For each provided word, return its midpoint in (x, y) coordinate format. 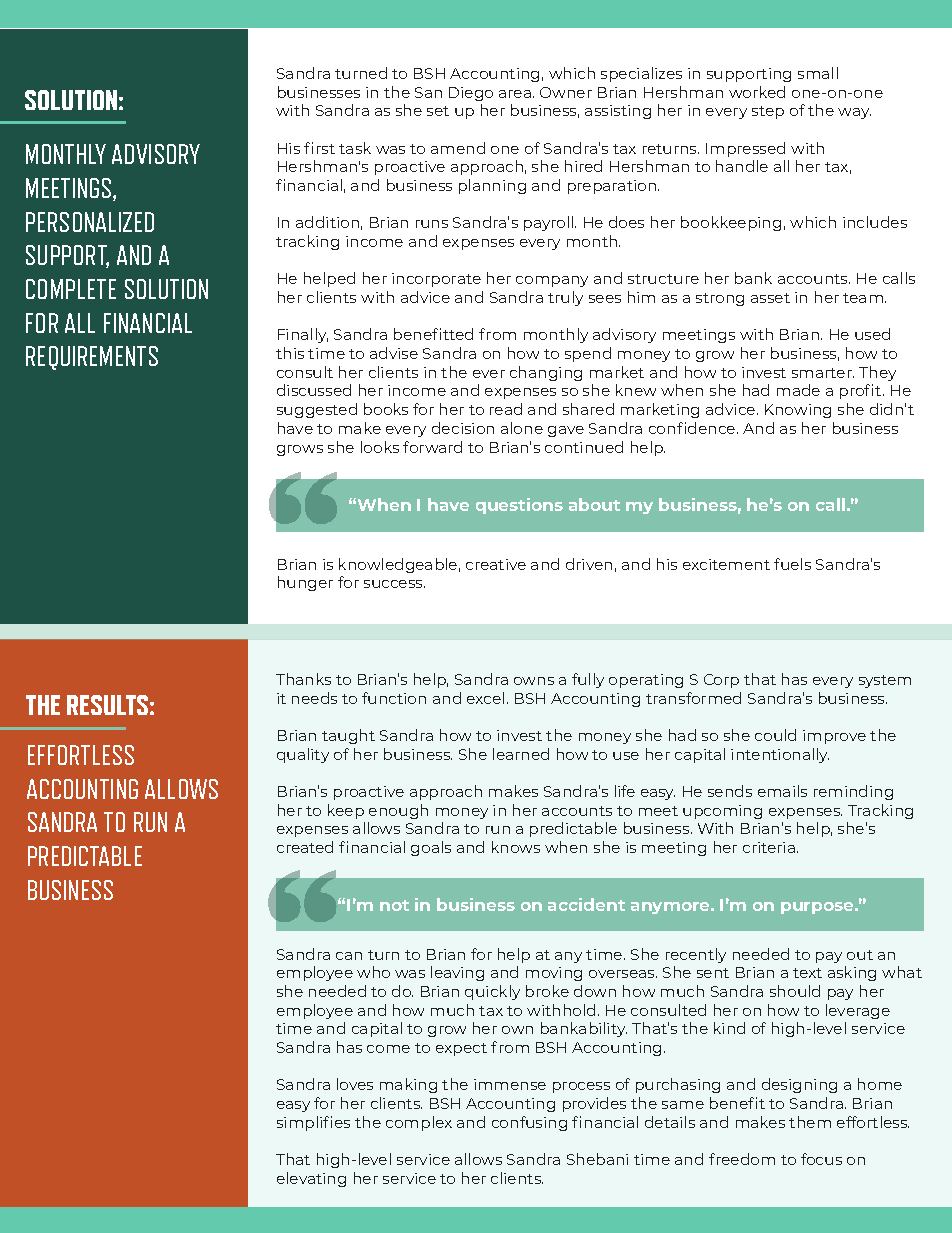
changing (546, 373)
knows (516, 847)
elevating (311, 1179)
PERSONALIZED (90, 222)
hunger (305, 583)
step (768, 112)
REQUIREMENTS (92, 358)
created (305, 847)
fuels (792, 564)
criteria (769, 847)
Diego (471, 94)
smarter (823, 373)
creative (496, 564)
